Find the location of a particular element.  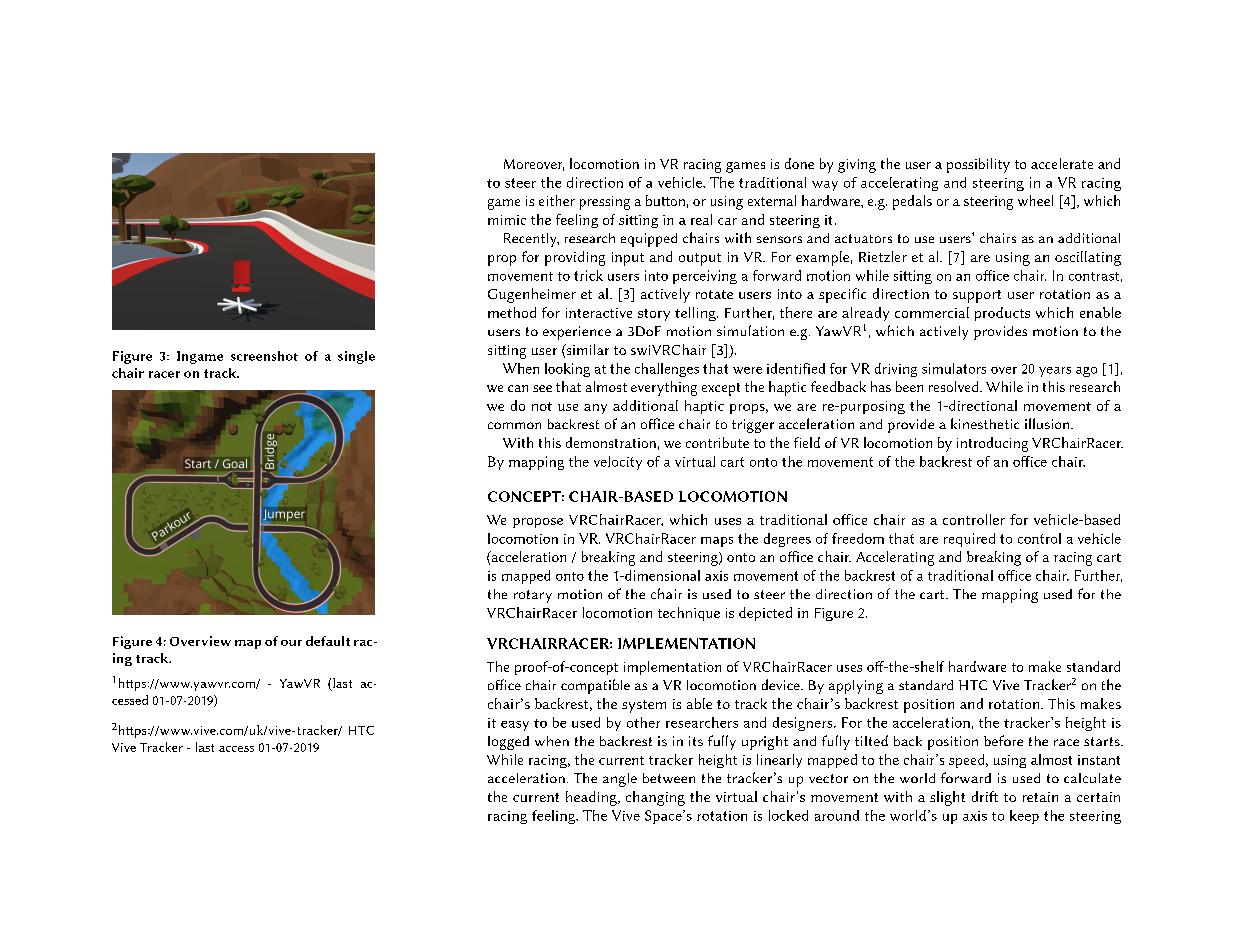

mimic is located at coordinates (507, 220).
